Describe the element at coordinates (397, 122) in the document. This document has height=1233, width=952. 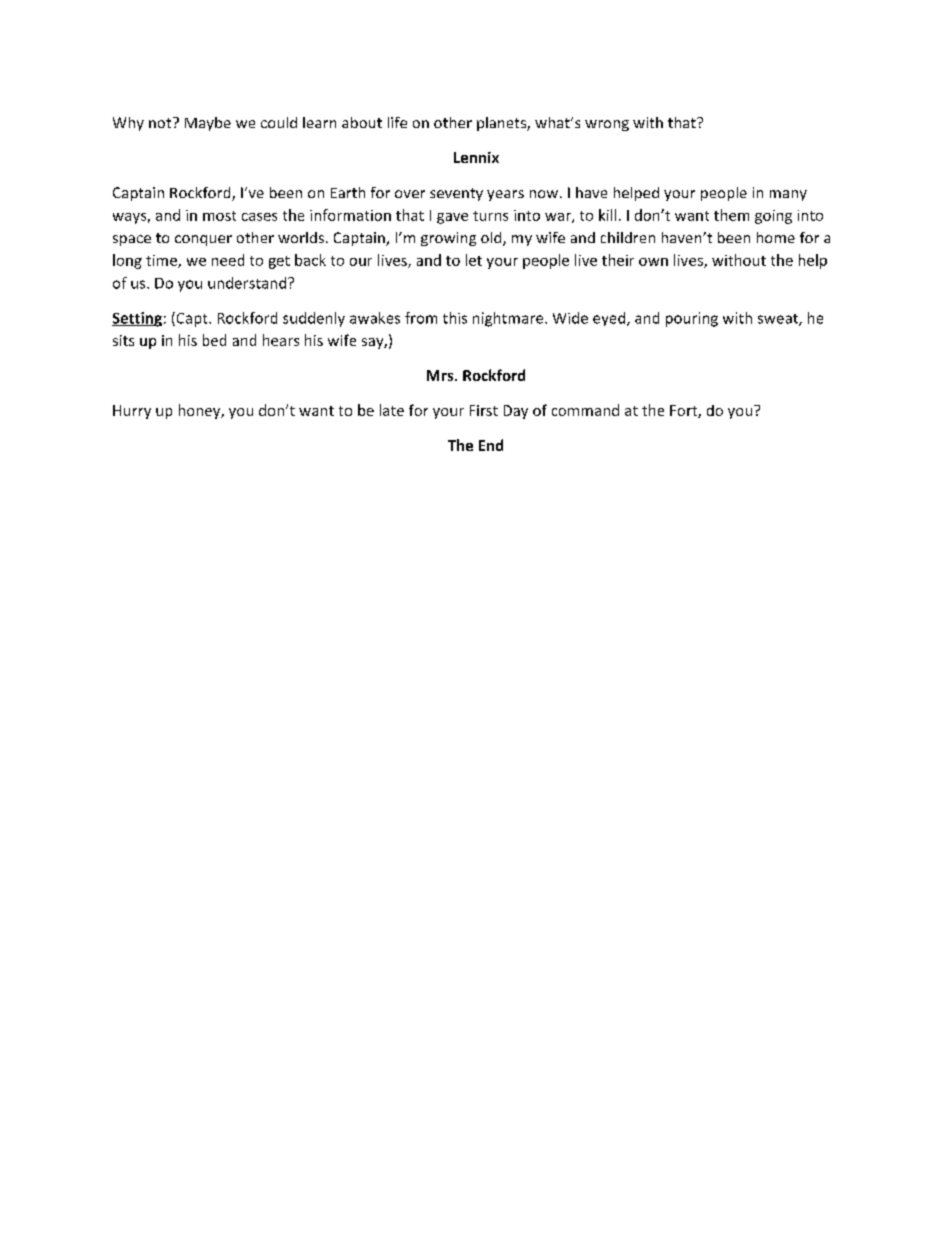
I see `life` at that location.
